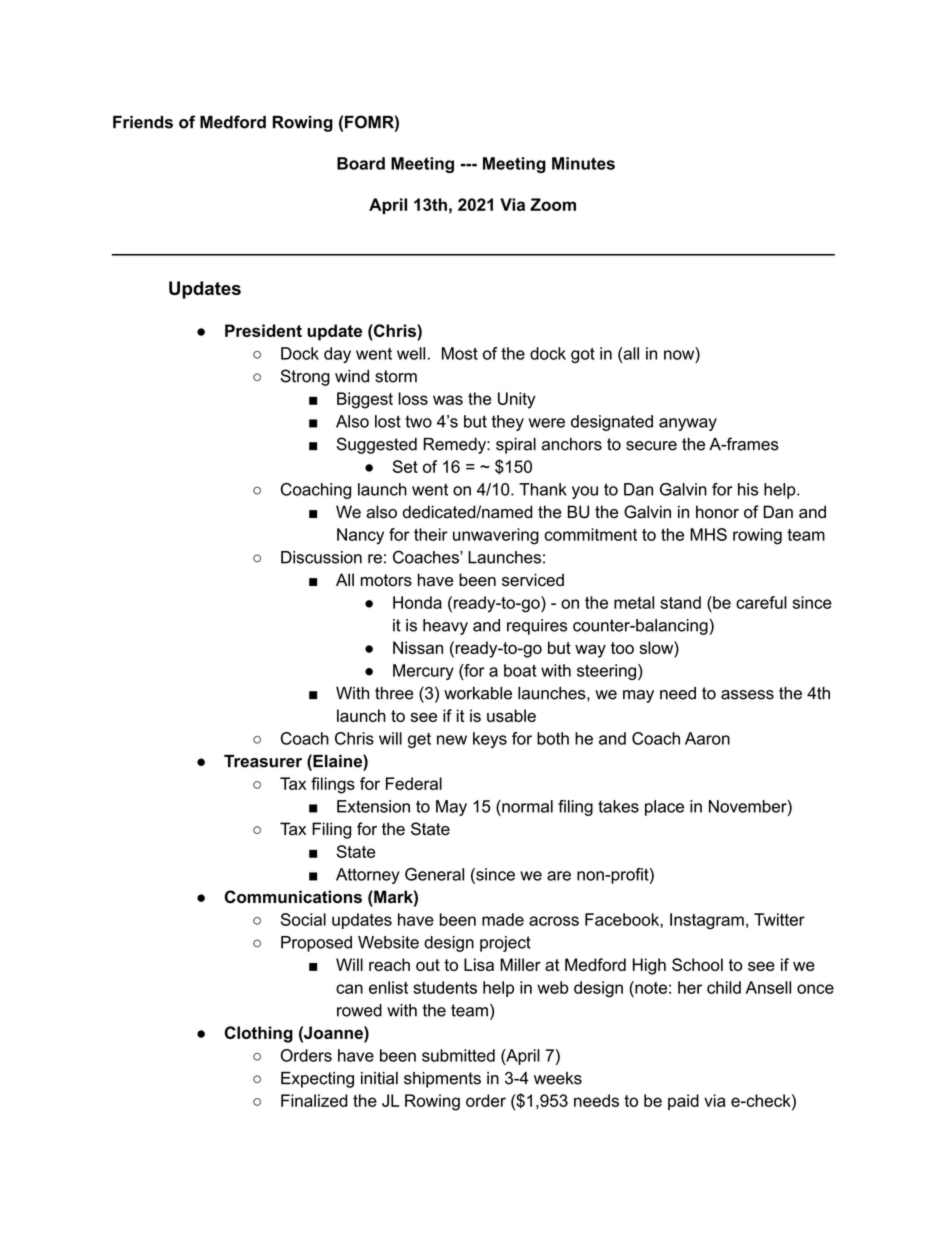  I want to click on submitted, so click(458, 1055).
